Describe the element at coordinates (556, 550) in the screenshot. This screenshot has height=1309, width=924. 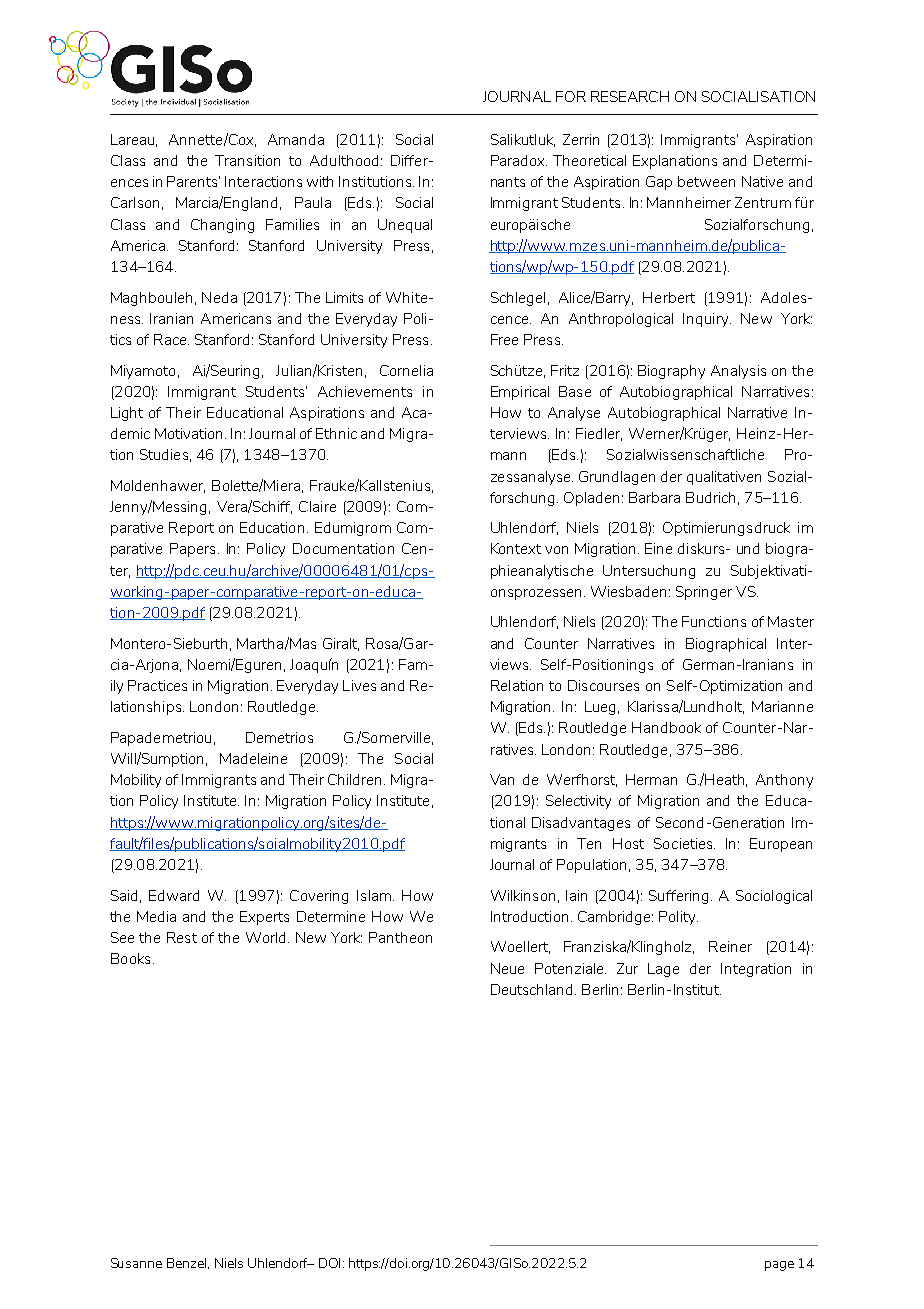
I see `von` at that location.
